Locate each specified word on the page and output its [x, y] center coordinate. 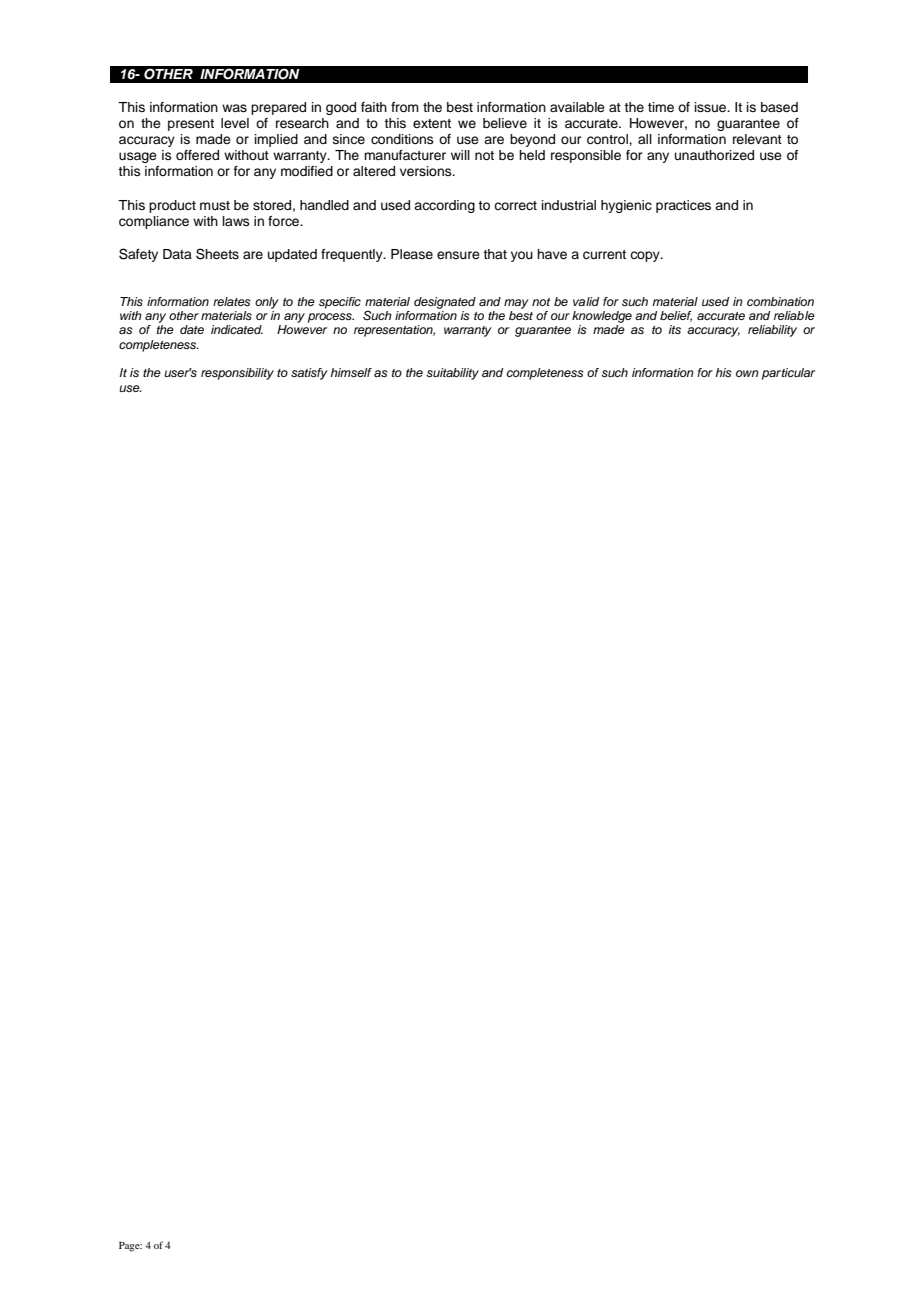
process [331, 318]
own [747, 373]
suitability [452, 374]
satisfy [309, 374]
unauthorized [714, 155]
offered [197, 155]
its [675, 329]
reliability [772, 331]
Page [130, 1247]
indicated [237, 329]
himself [351, 372]
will [460, 155]
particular [788, 374]
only [267, 303]
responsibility [237, 374]
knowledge [602, 317]
